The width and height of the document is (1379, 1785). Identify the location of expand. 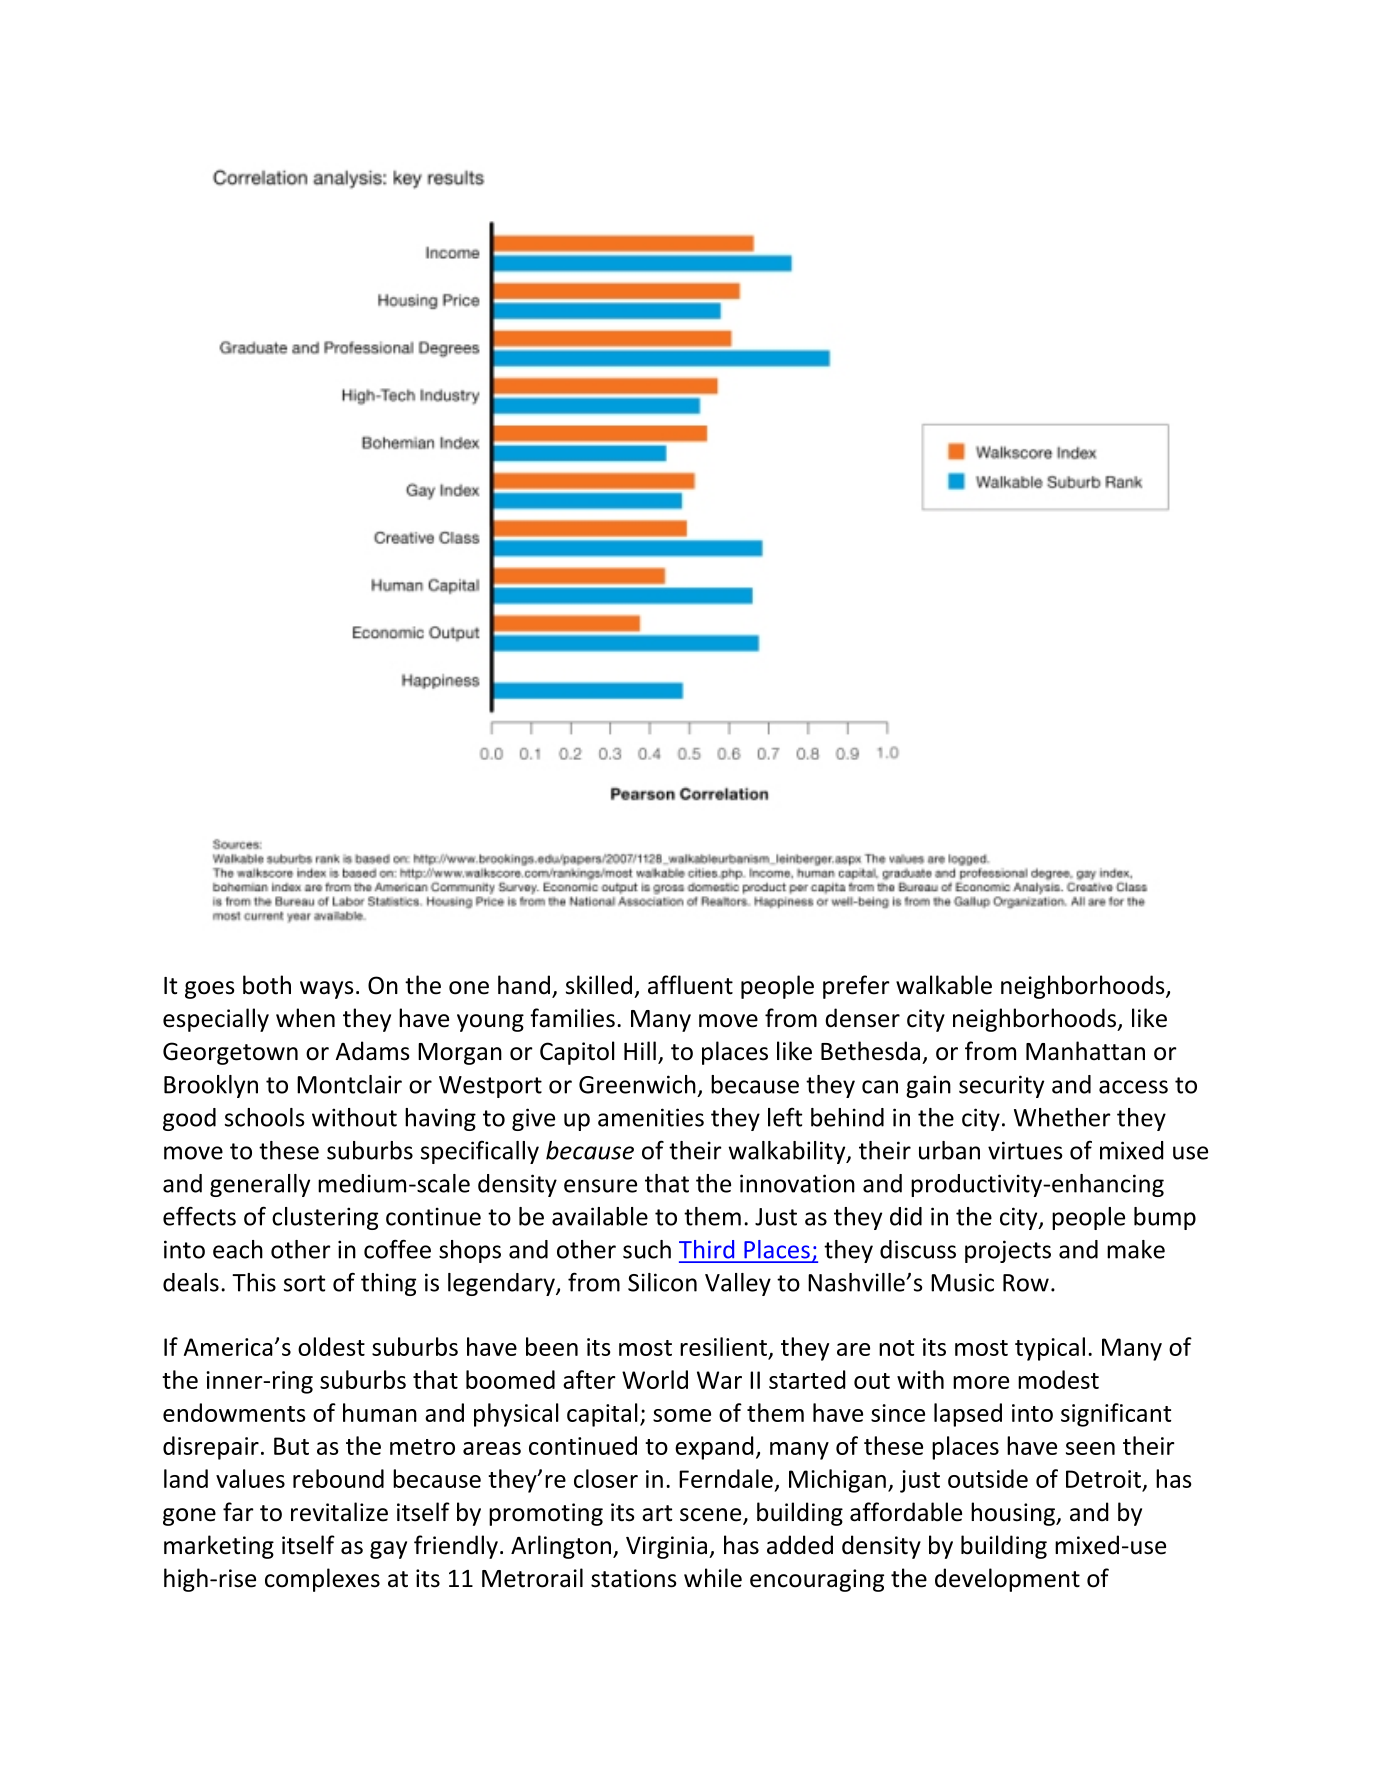
(714, 1448).
